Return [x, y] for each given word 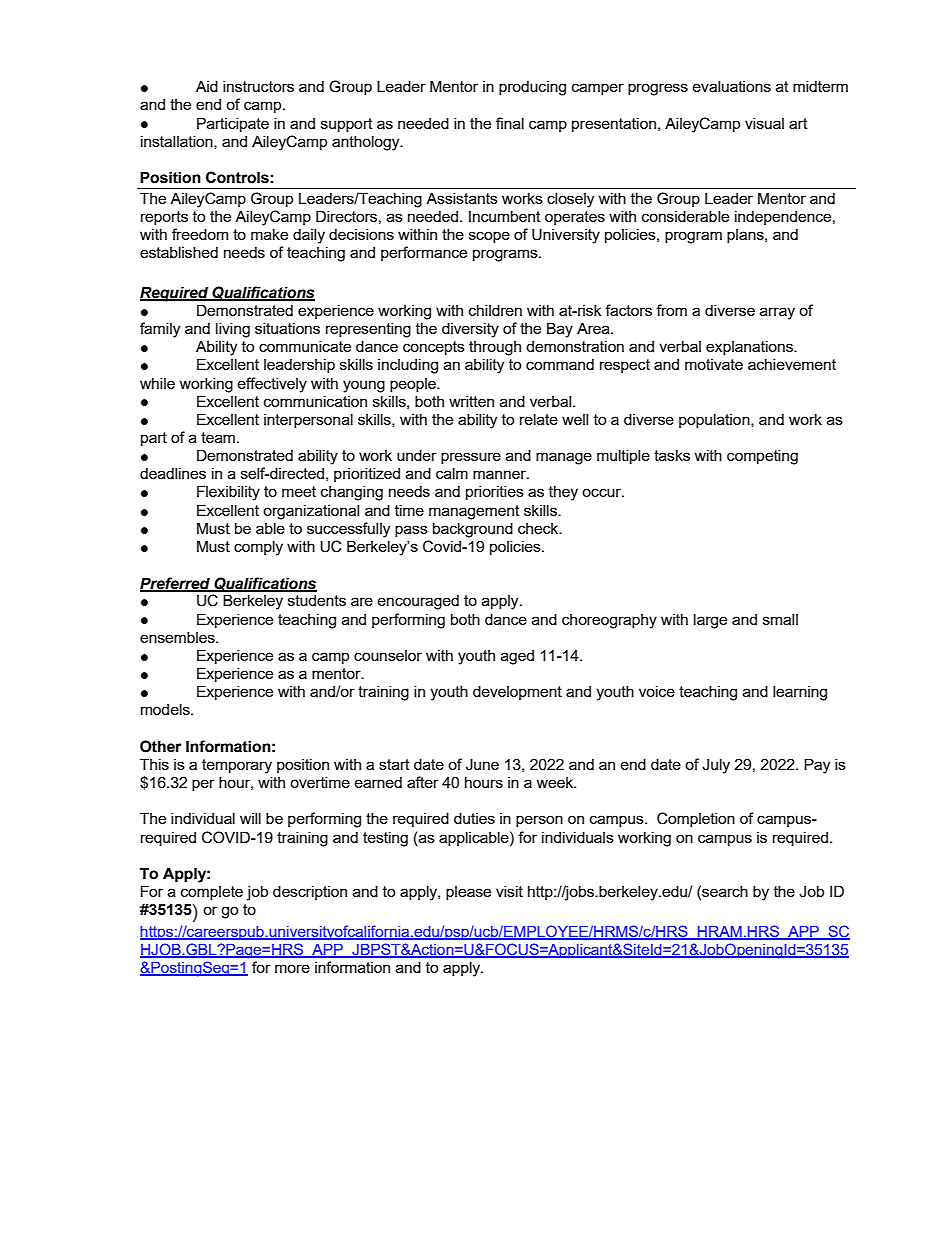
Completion [696, 819]
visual [764, 123]
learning [800, 693]
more [292, 968]
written [471, 401]
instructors [258, 86]
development [517, 692]
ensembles [178, 637]
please [468, 893]
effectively [272, 385]
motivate [714, 364]
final [510, 123]
